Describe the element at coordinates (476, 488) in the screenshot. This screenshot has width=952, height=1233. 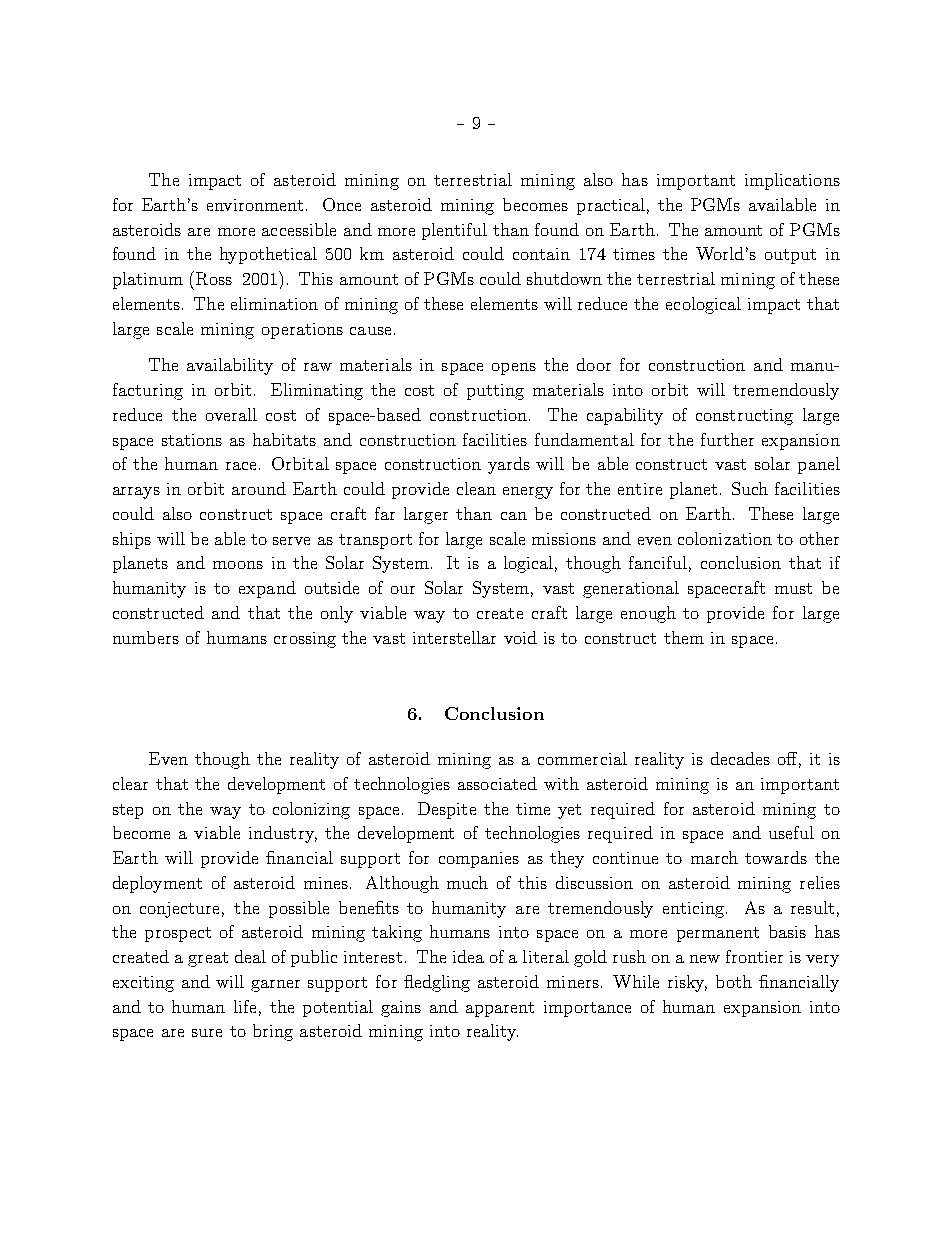
I see `clean` at that location.
